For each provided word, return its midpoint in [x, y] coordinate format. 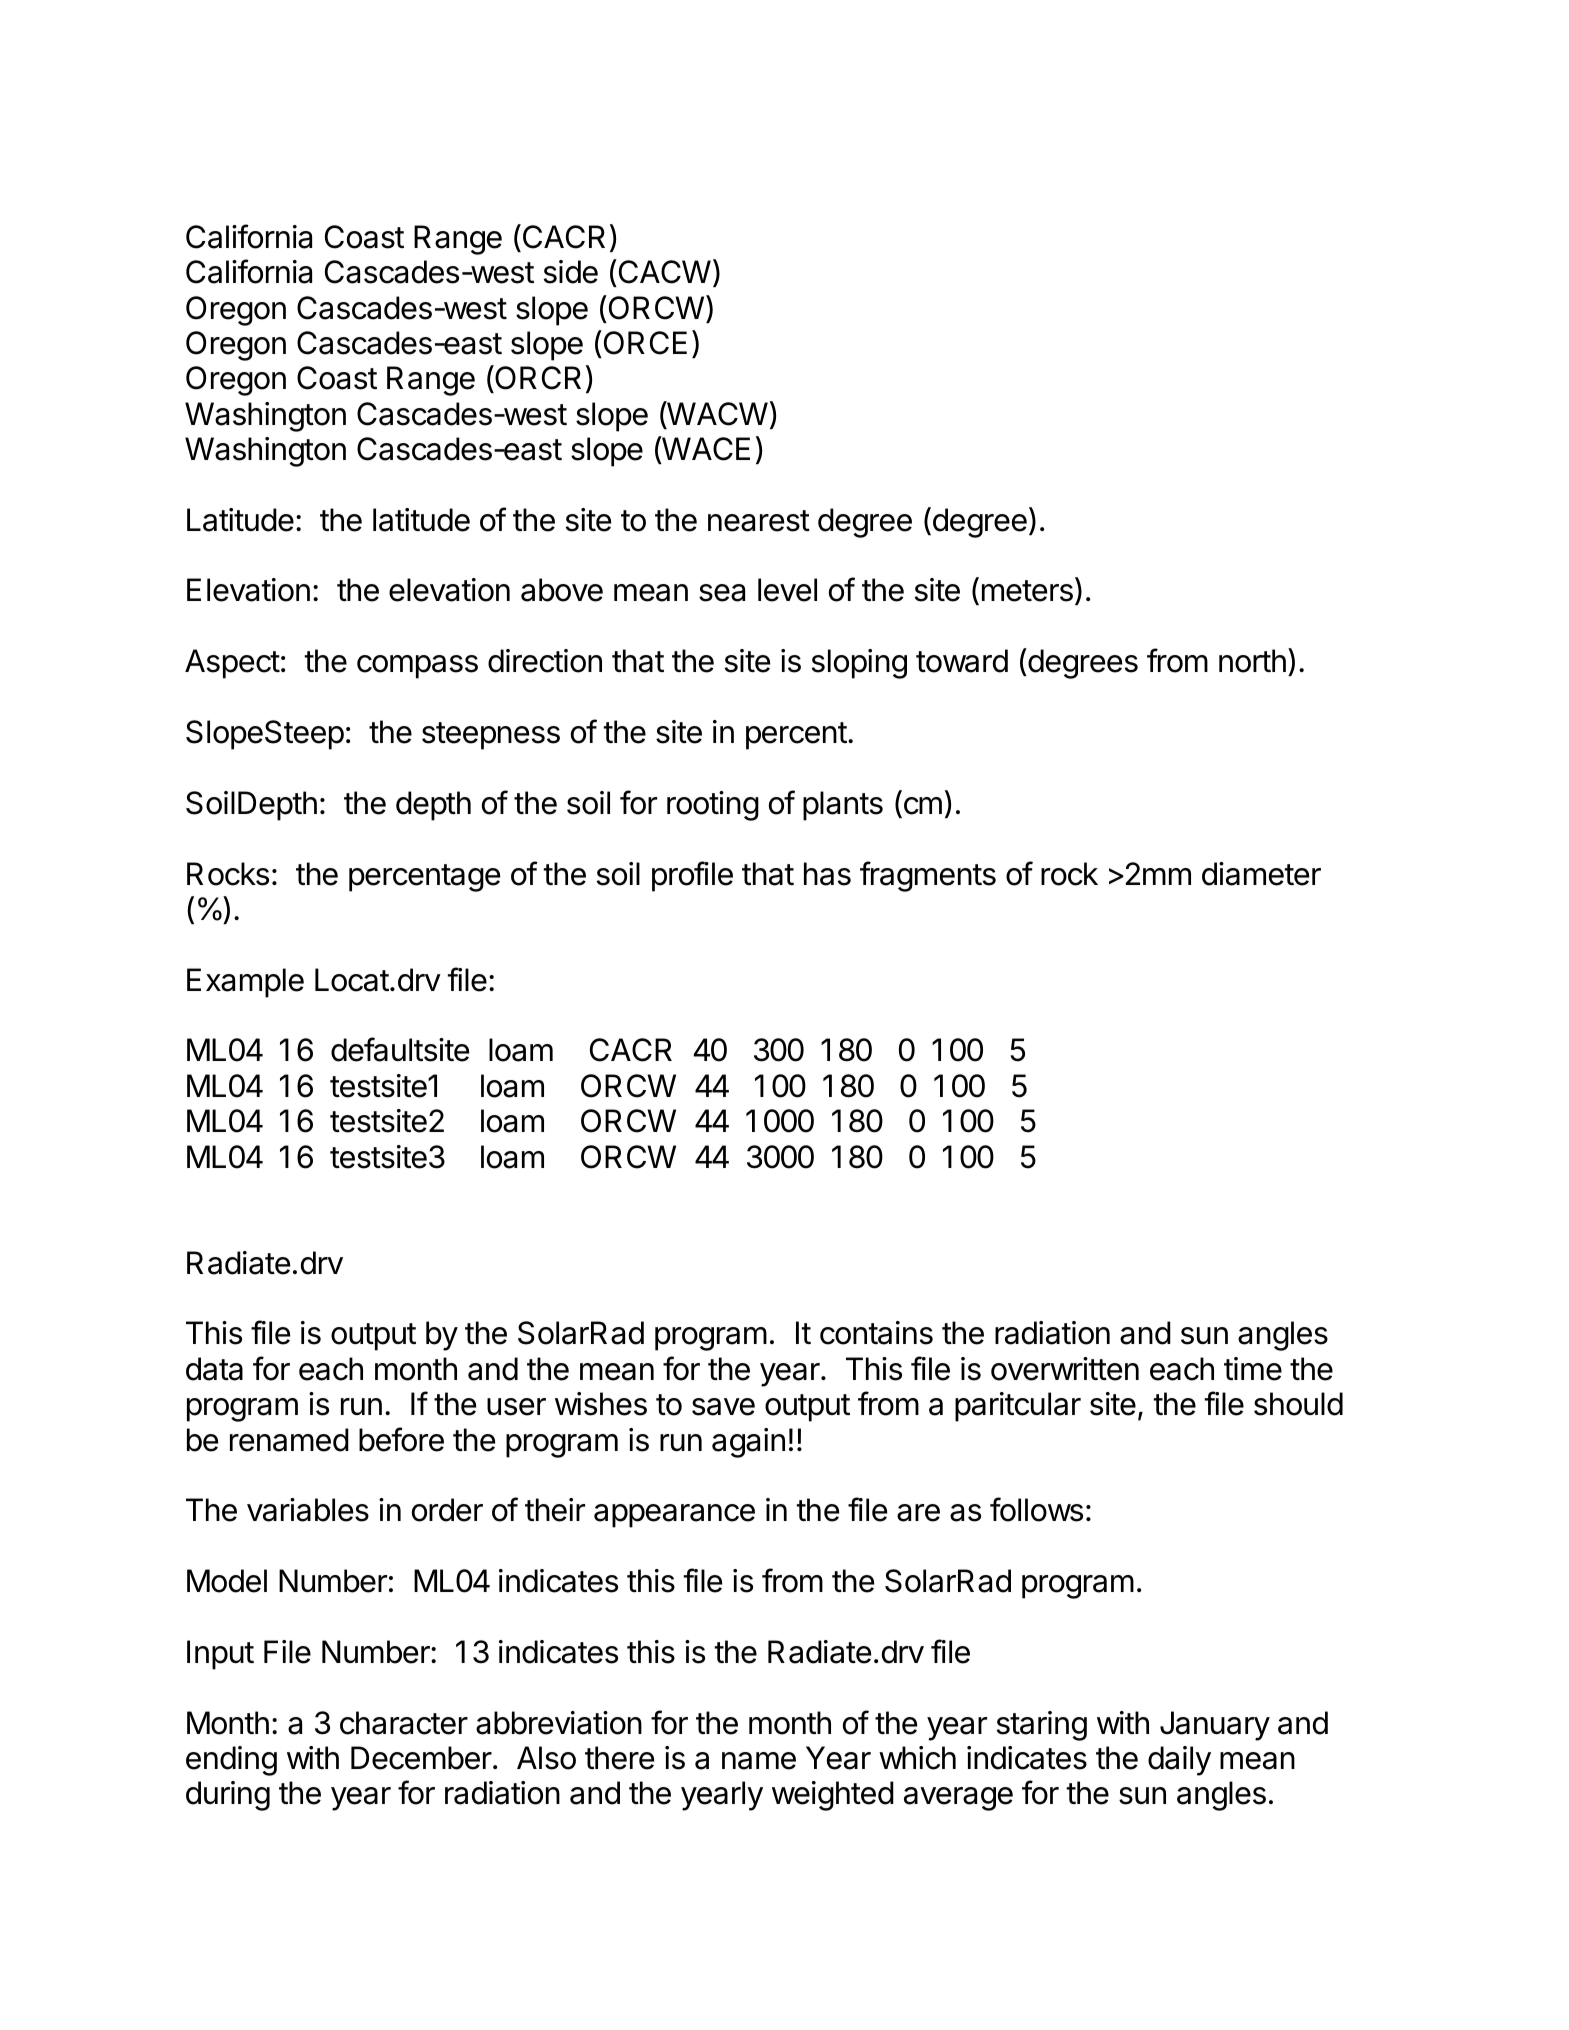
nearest [759, 521]
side [571, 272]
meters [1027, 591]
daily [1179, 1761]
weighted [833, 1796]
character [404, 1723]
